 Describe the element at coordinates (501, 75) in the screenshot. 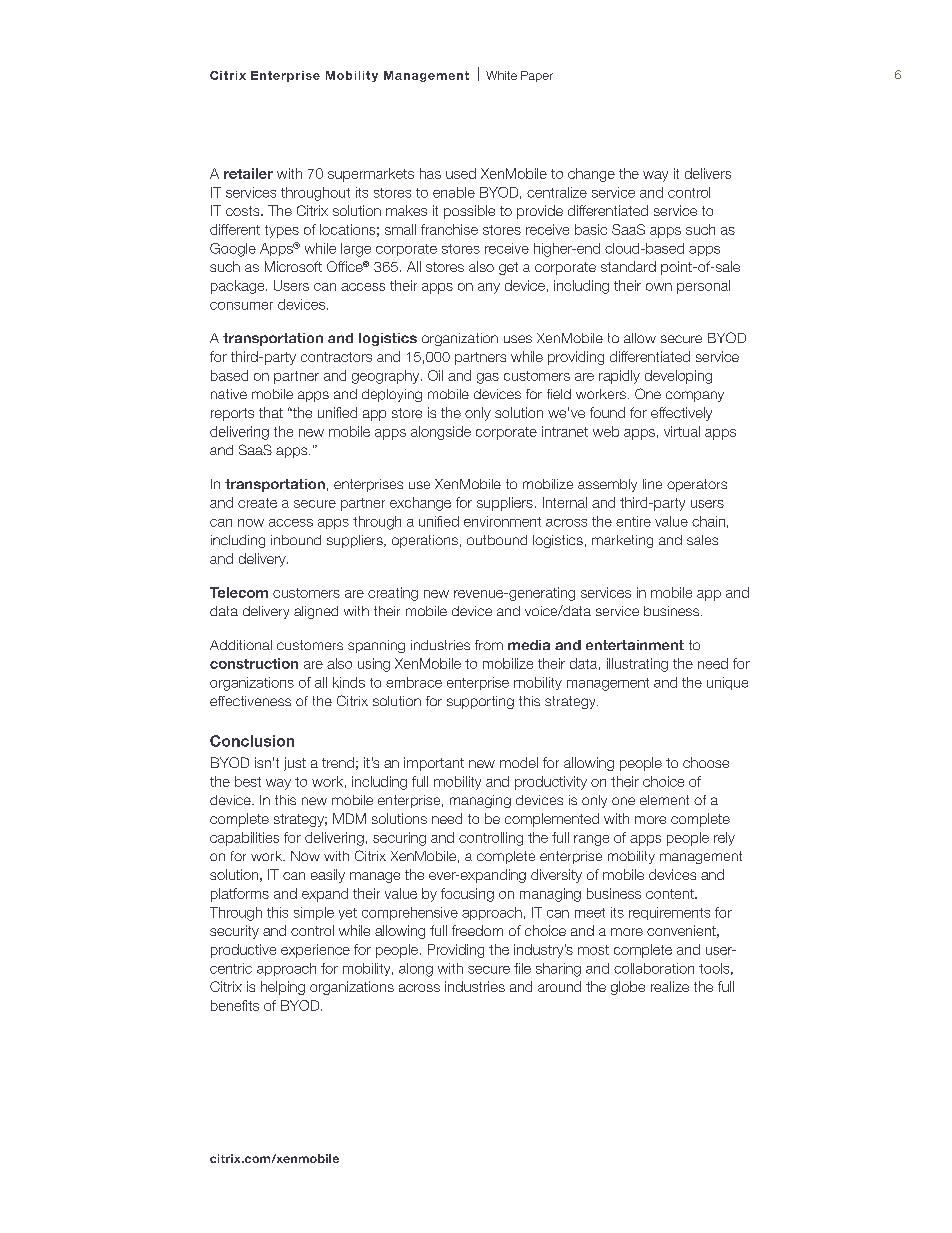

I see `White` at that location.
